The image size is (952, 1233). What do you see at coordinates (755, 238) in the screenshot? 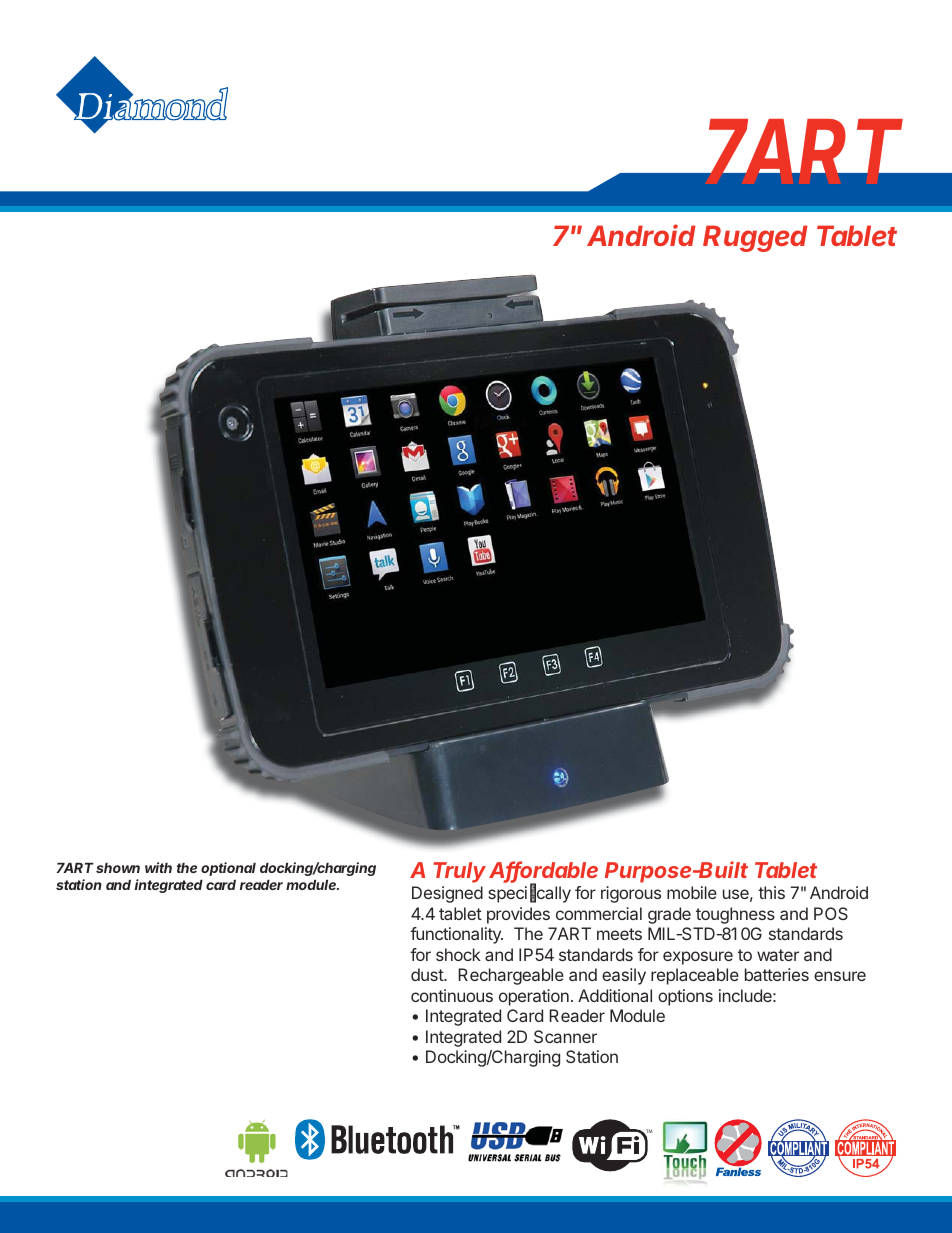
I see `Rugged` at bounding box center [755, 238].
